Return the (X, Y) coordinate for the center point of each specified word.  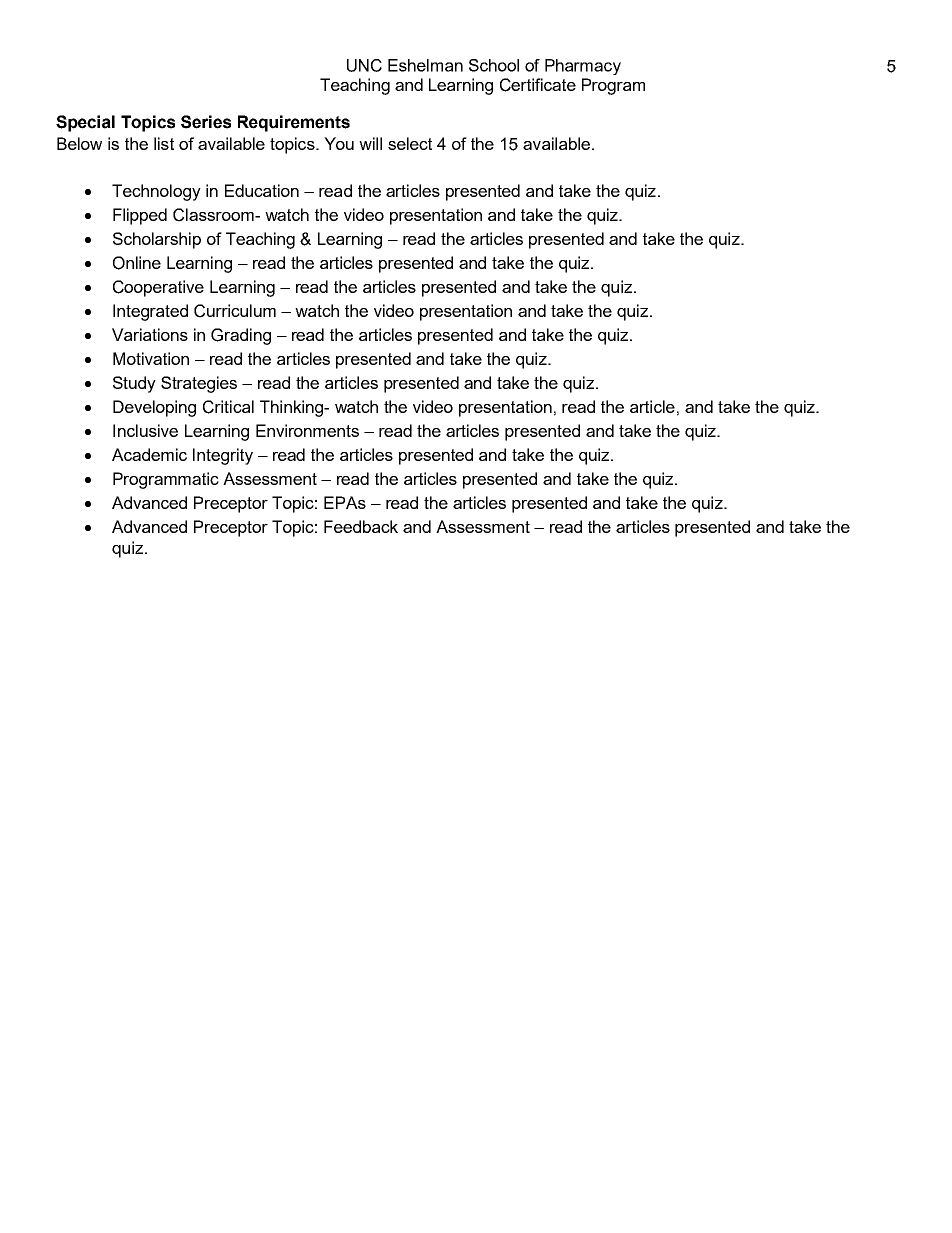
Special (85, 123)
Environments (307, 430)
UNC (364, 65)
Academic (149, 454)
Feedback (361, 526)
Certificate (538, 85)
